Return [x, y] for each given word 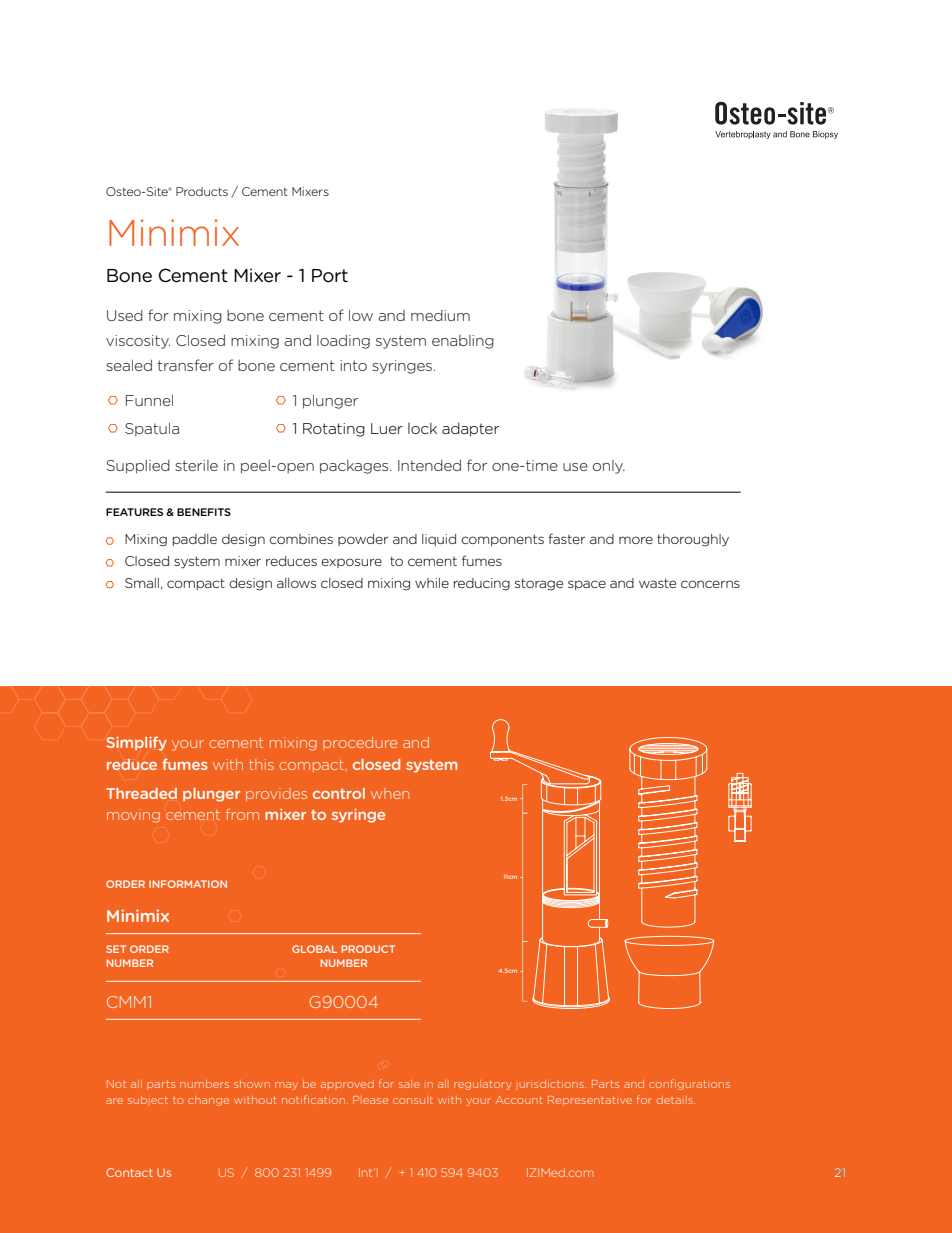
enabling [463, 342]
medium [440, 315]
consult [413, 1100]
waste [657, 583]
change [208, 1101]
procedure [360, 743]
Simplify [136, 743]
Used [125, 315]
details [676, 1100]
